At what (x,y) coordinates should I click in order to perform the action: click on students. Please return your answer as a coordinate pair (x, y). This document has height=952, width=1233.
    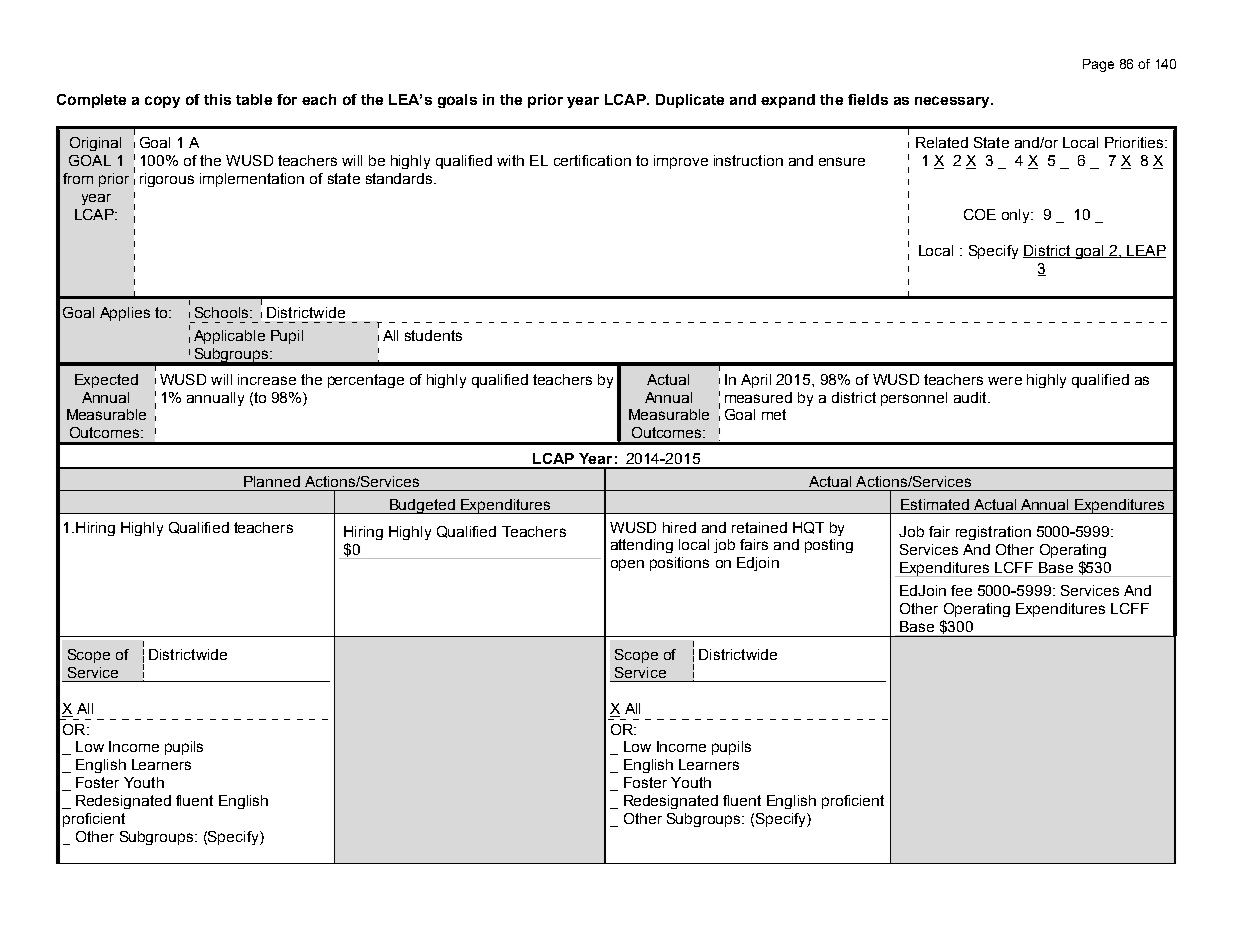
    Looking at the image, I should click on (433, 335).
